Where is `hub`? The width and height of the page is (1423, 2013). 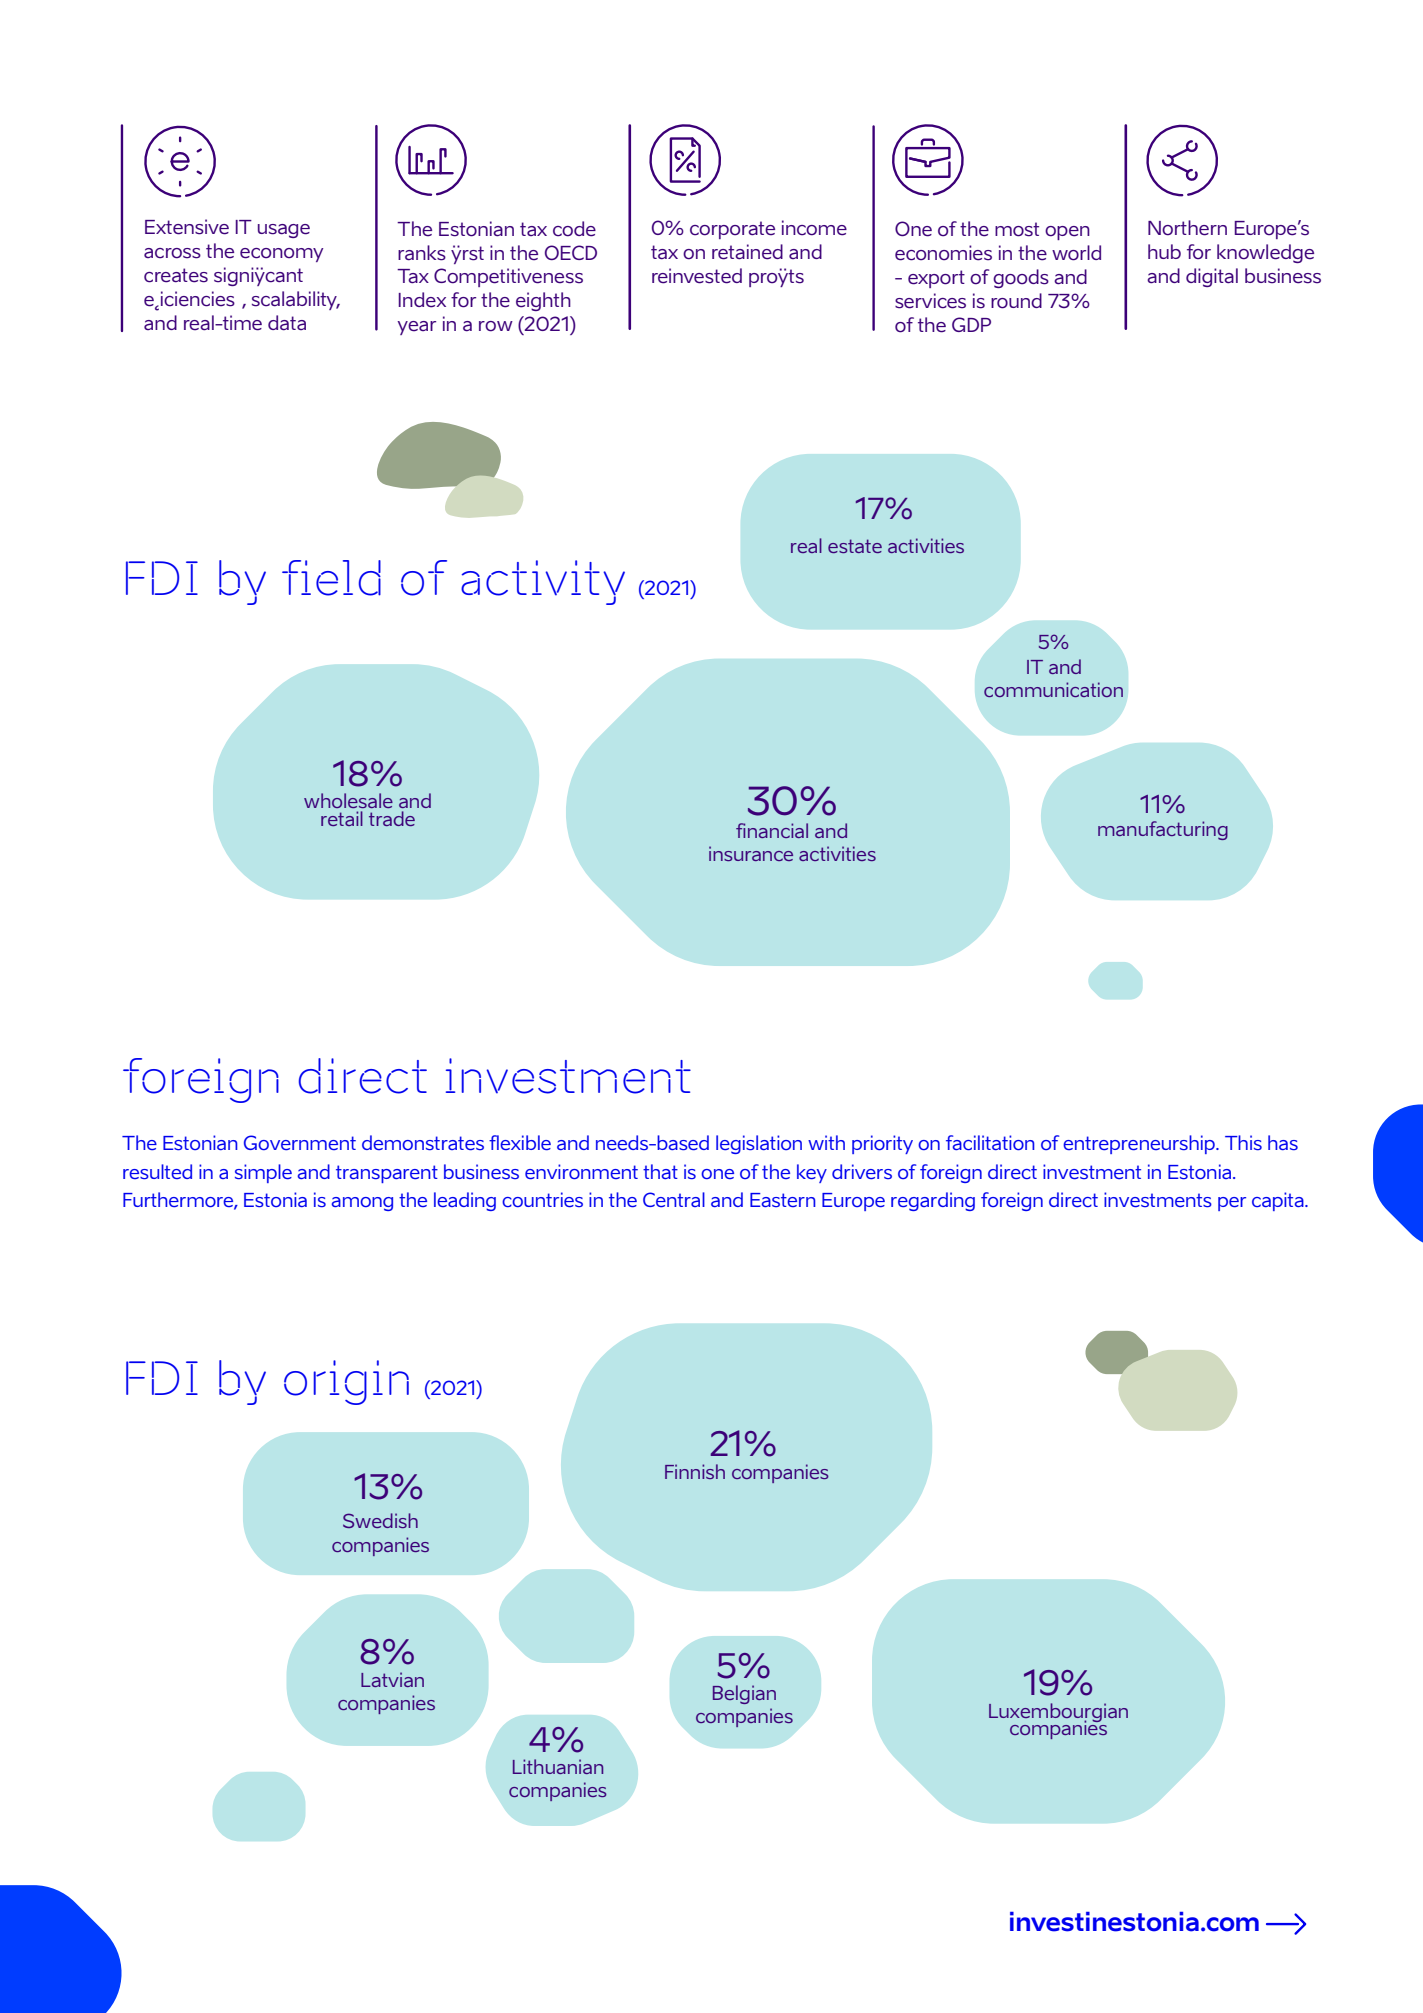
hub is located at coordinates (1164, 251).
